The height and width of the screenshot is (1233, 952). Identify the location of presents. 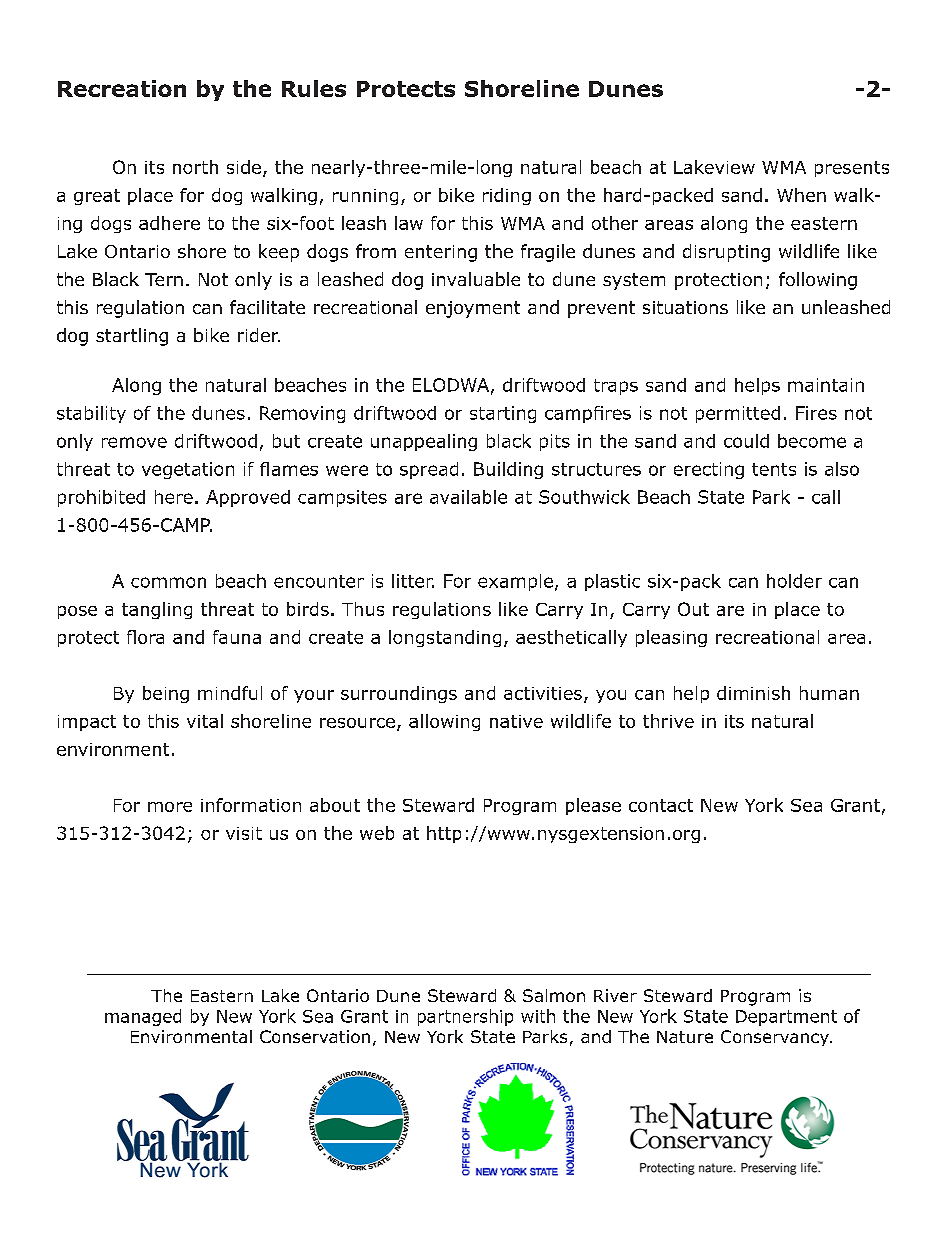
(852, 169).
